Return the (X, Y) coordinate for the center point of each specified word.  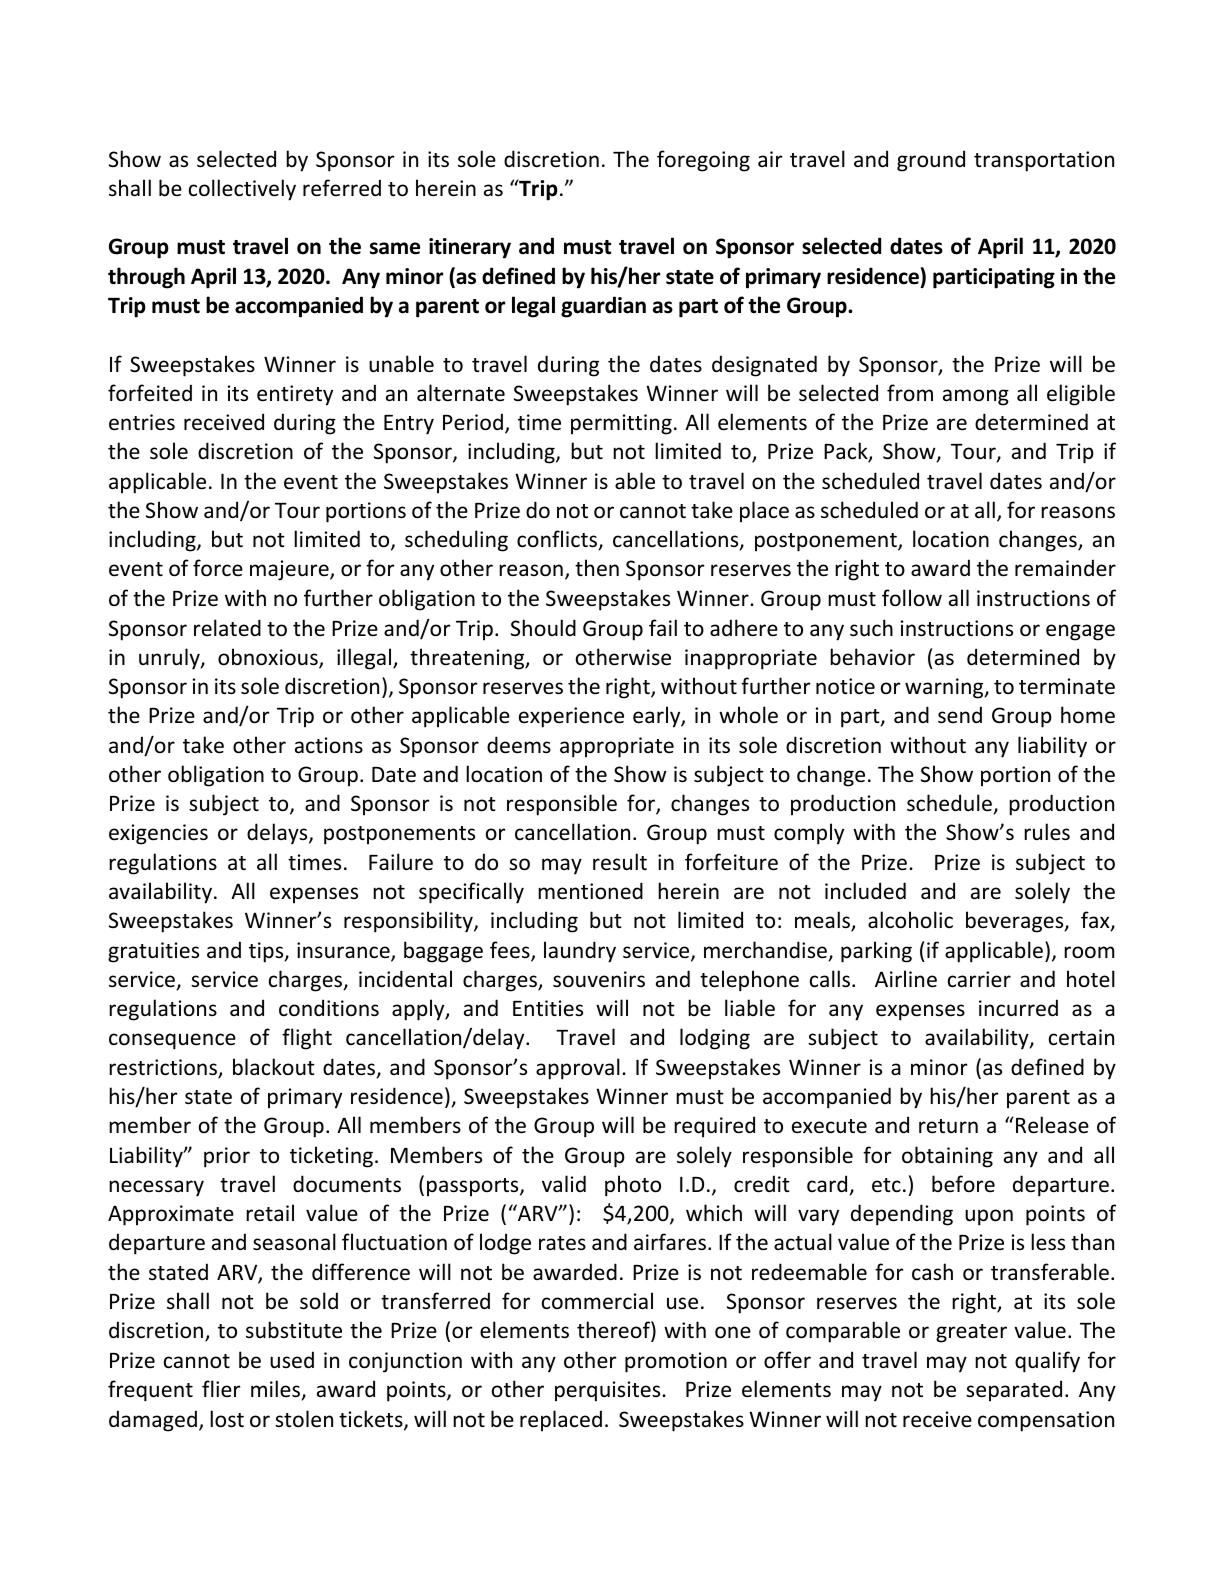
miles (277, 1390)
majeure (290, 570)
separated (1014, 1391)
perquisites (609, 1391)
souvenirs (599, 979)
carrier (979, 979)
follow (912, 597)
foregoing (703, 161)
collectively (242, 190)
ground (931, 161)
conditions (329, 1008)
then (597, 568)
